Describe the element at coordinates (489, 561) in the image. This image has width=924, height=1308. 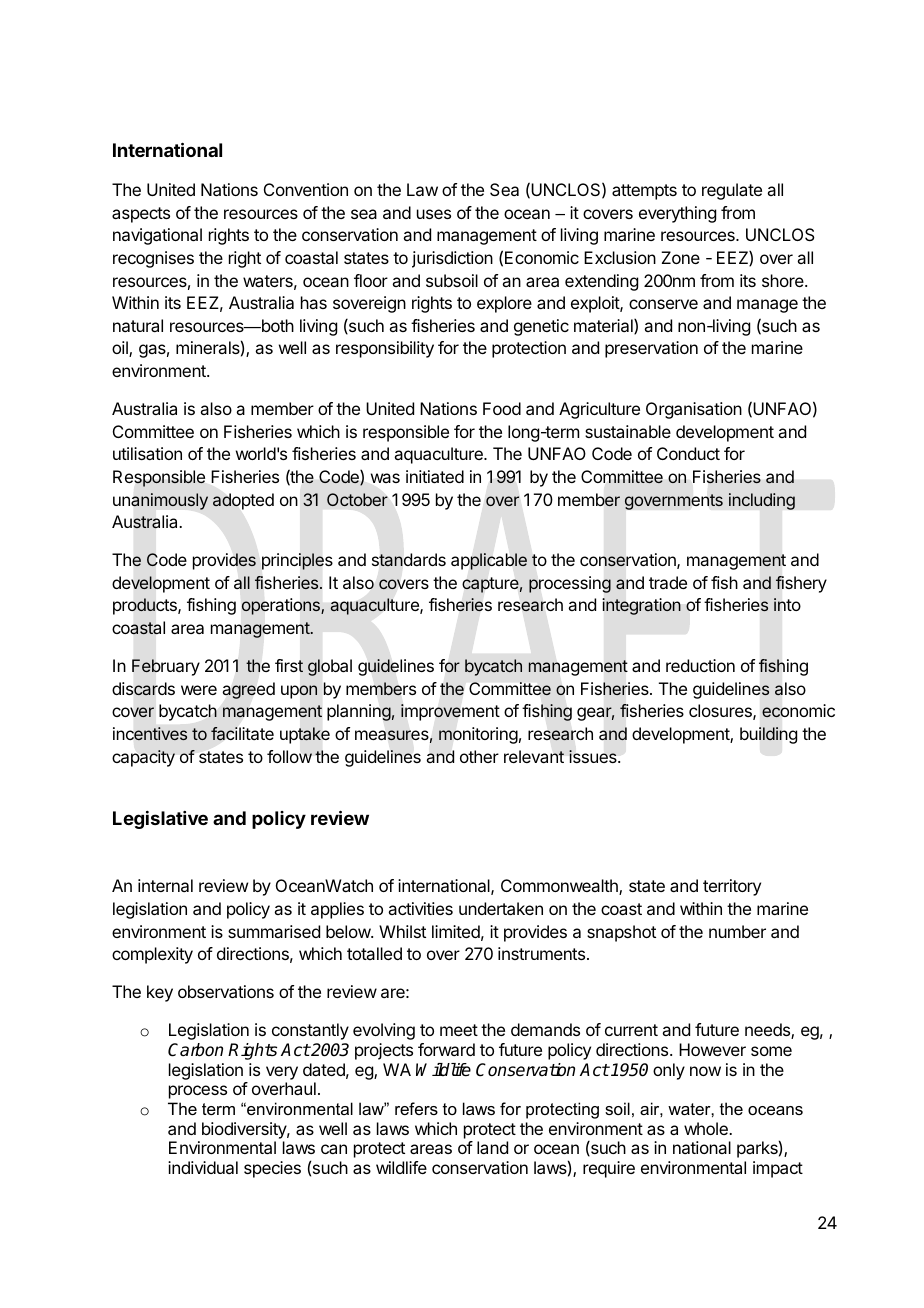
I see `applicable` at that location.
